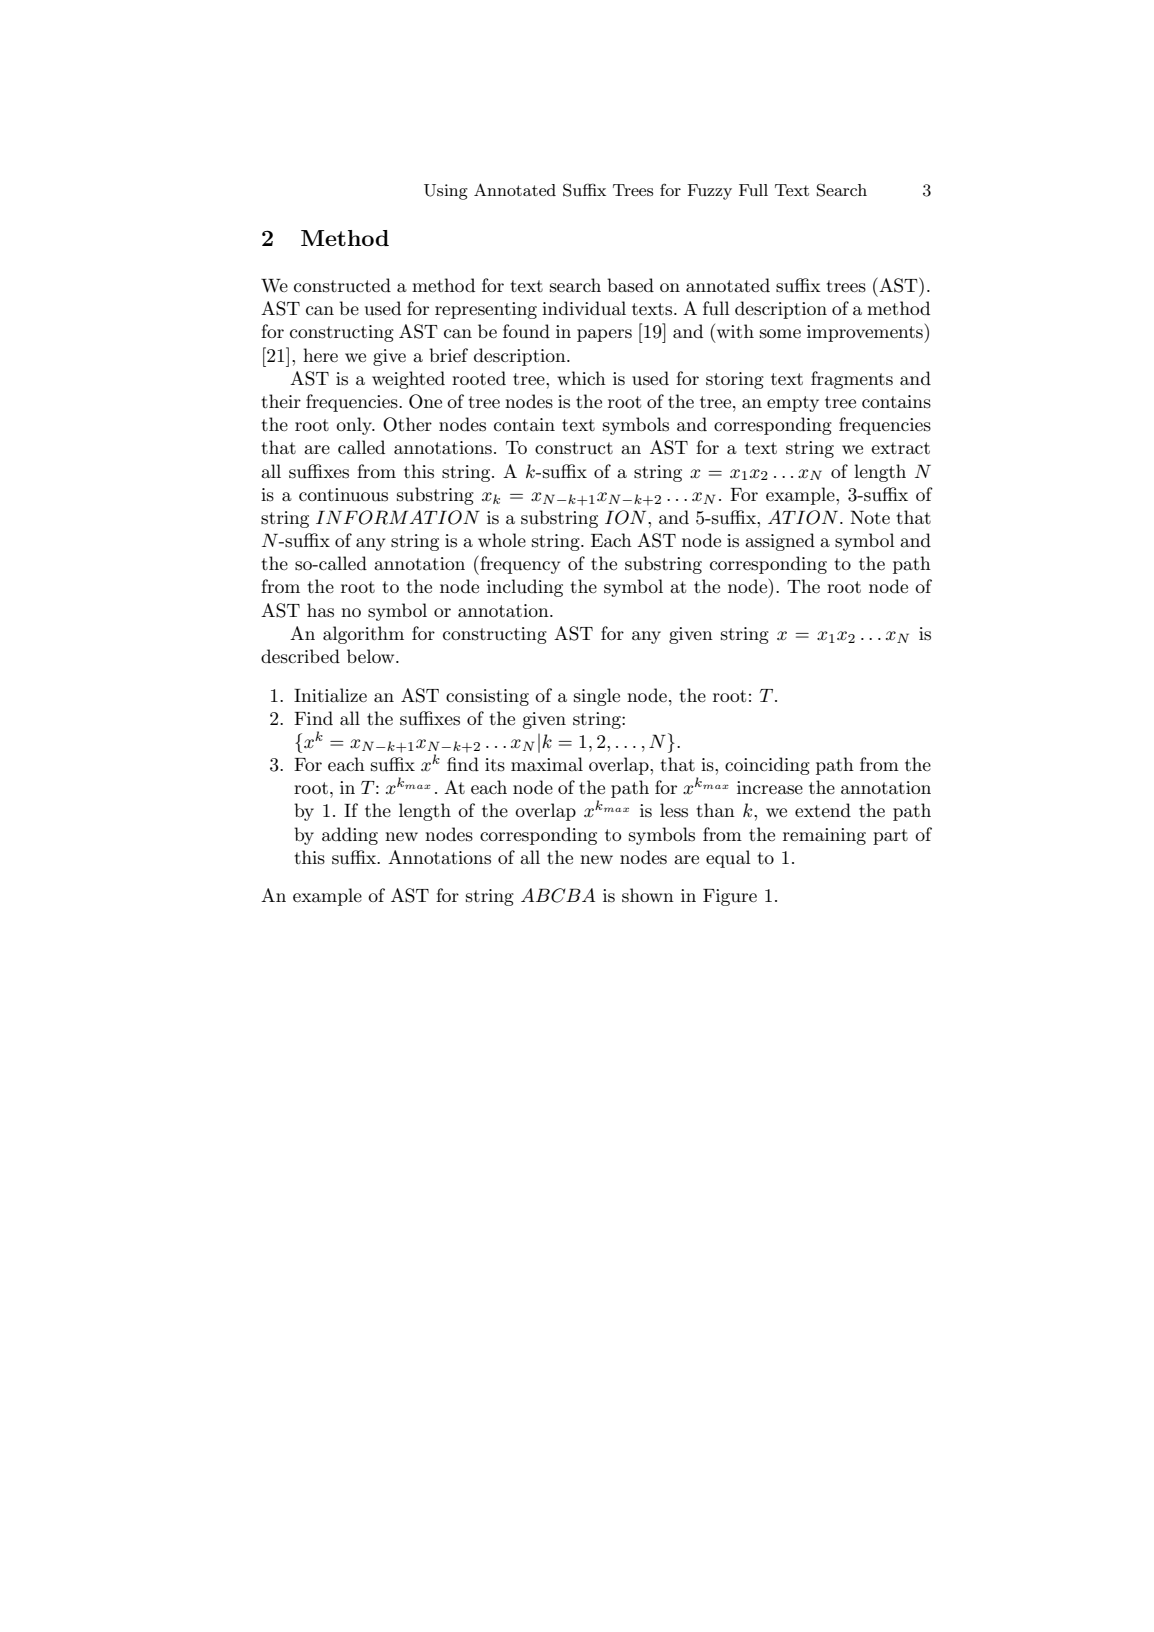 The image size is (1154, 1632). I want to click on improvements, so click(866, 333).
